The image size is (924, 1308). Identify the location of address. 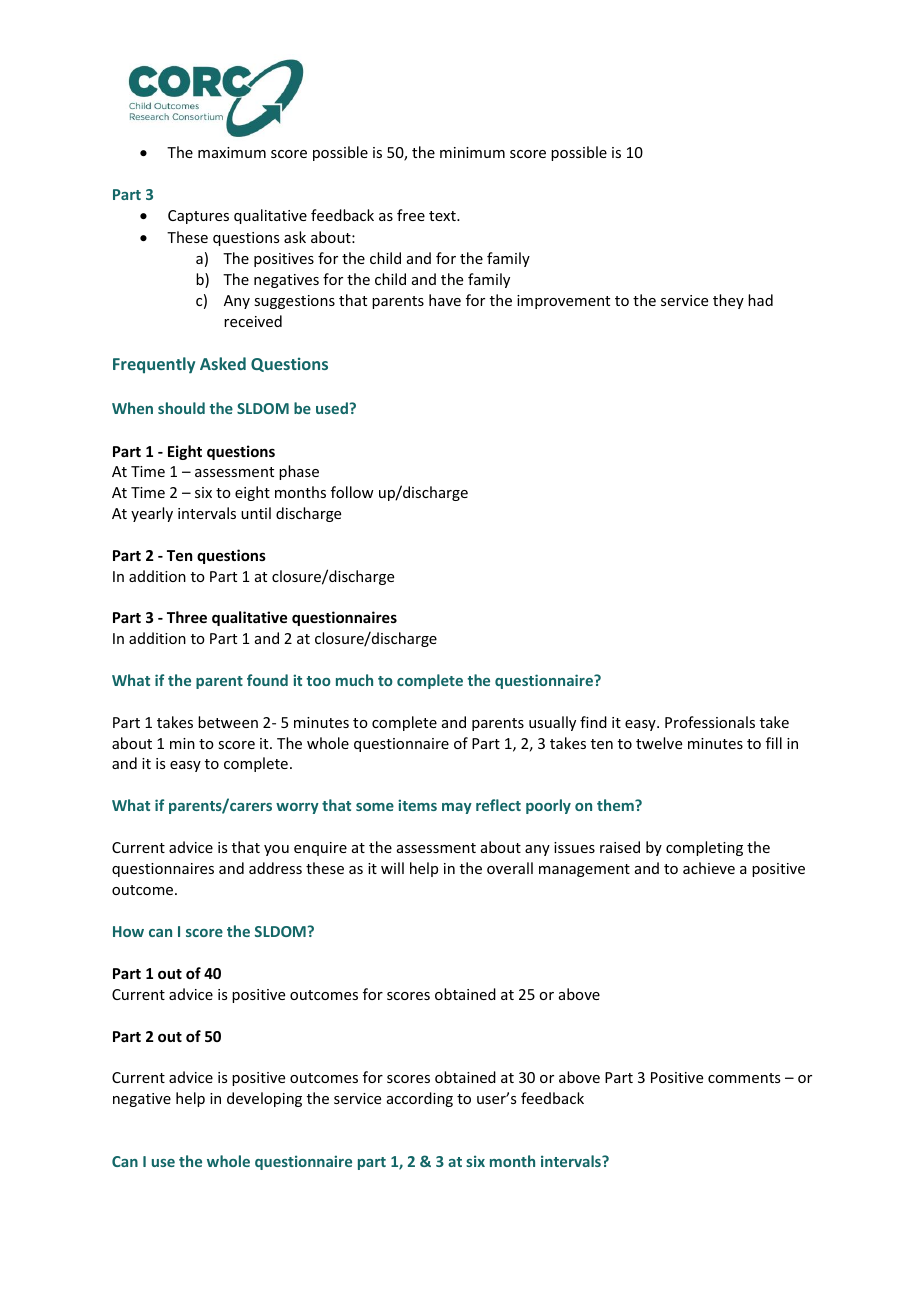
(275, 868).
